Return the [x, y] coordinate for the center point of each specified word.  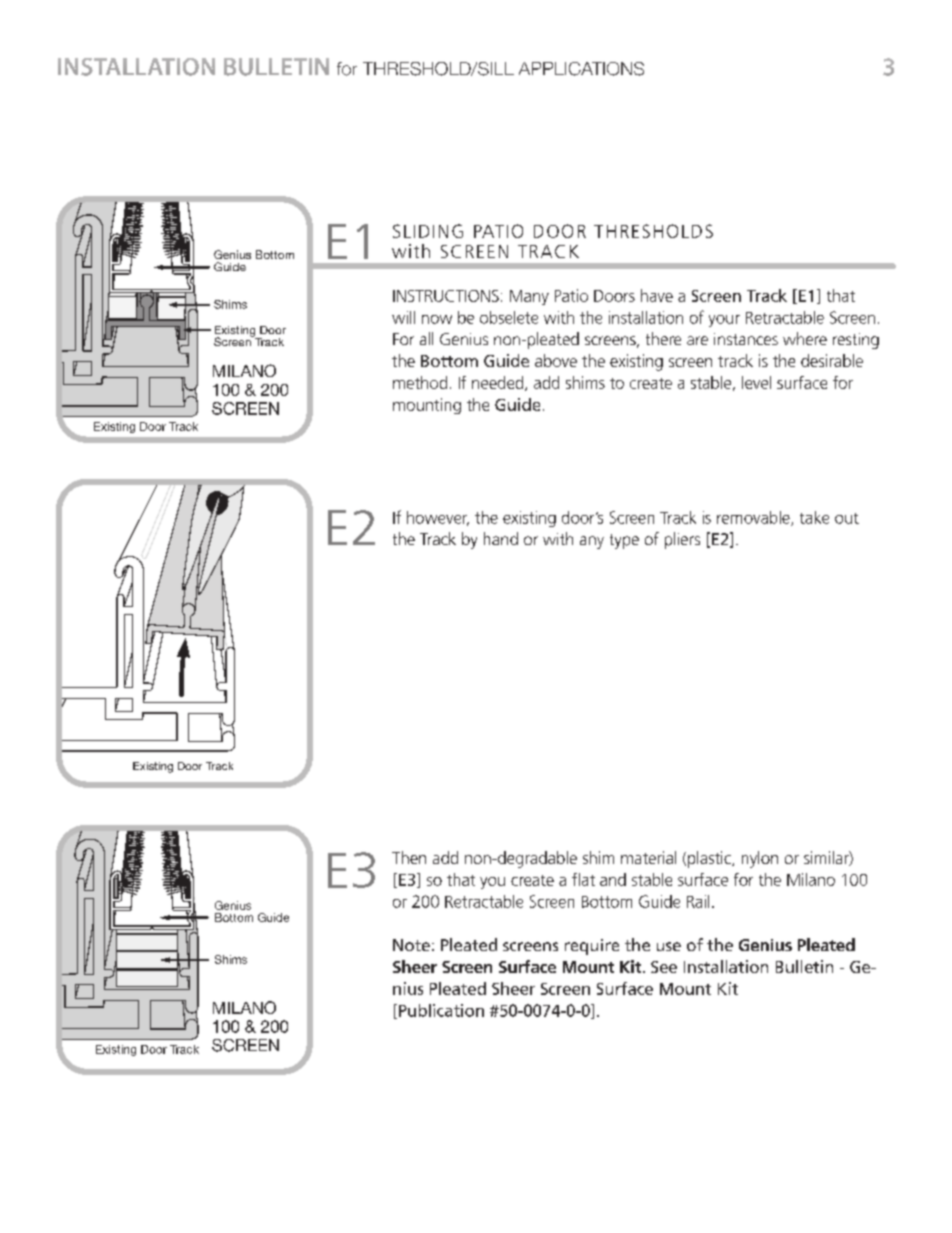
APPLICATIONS [581, 69]
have [657, 295]
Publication [440, 1011]
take [814, 517]
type [624, 541]
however [438, 518]
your [724, 321]
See [664, 967]
